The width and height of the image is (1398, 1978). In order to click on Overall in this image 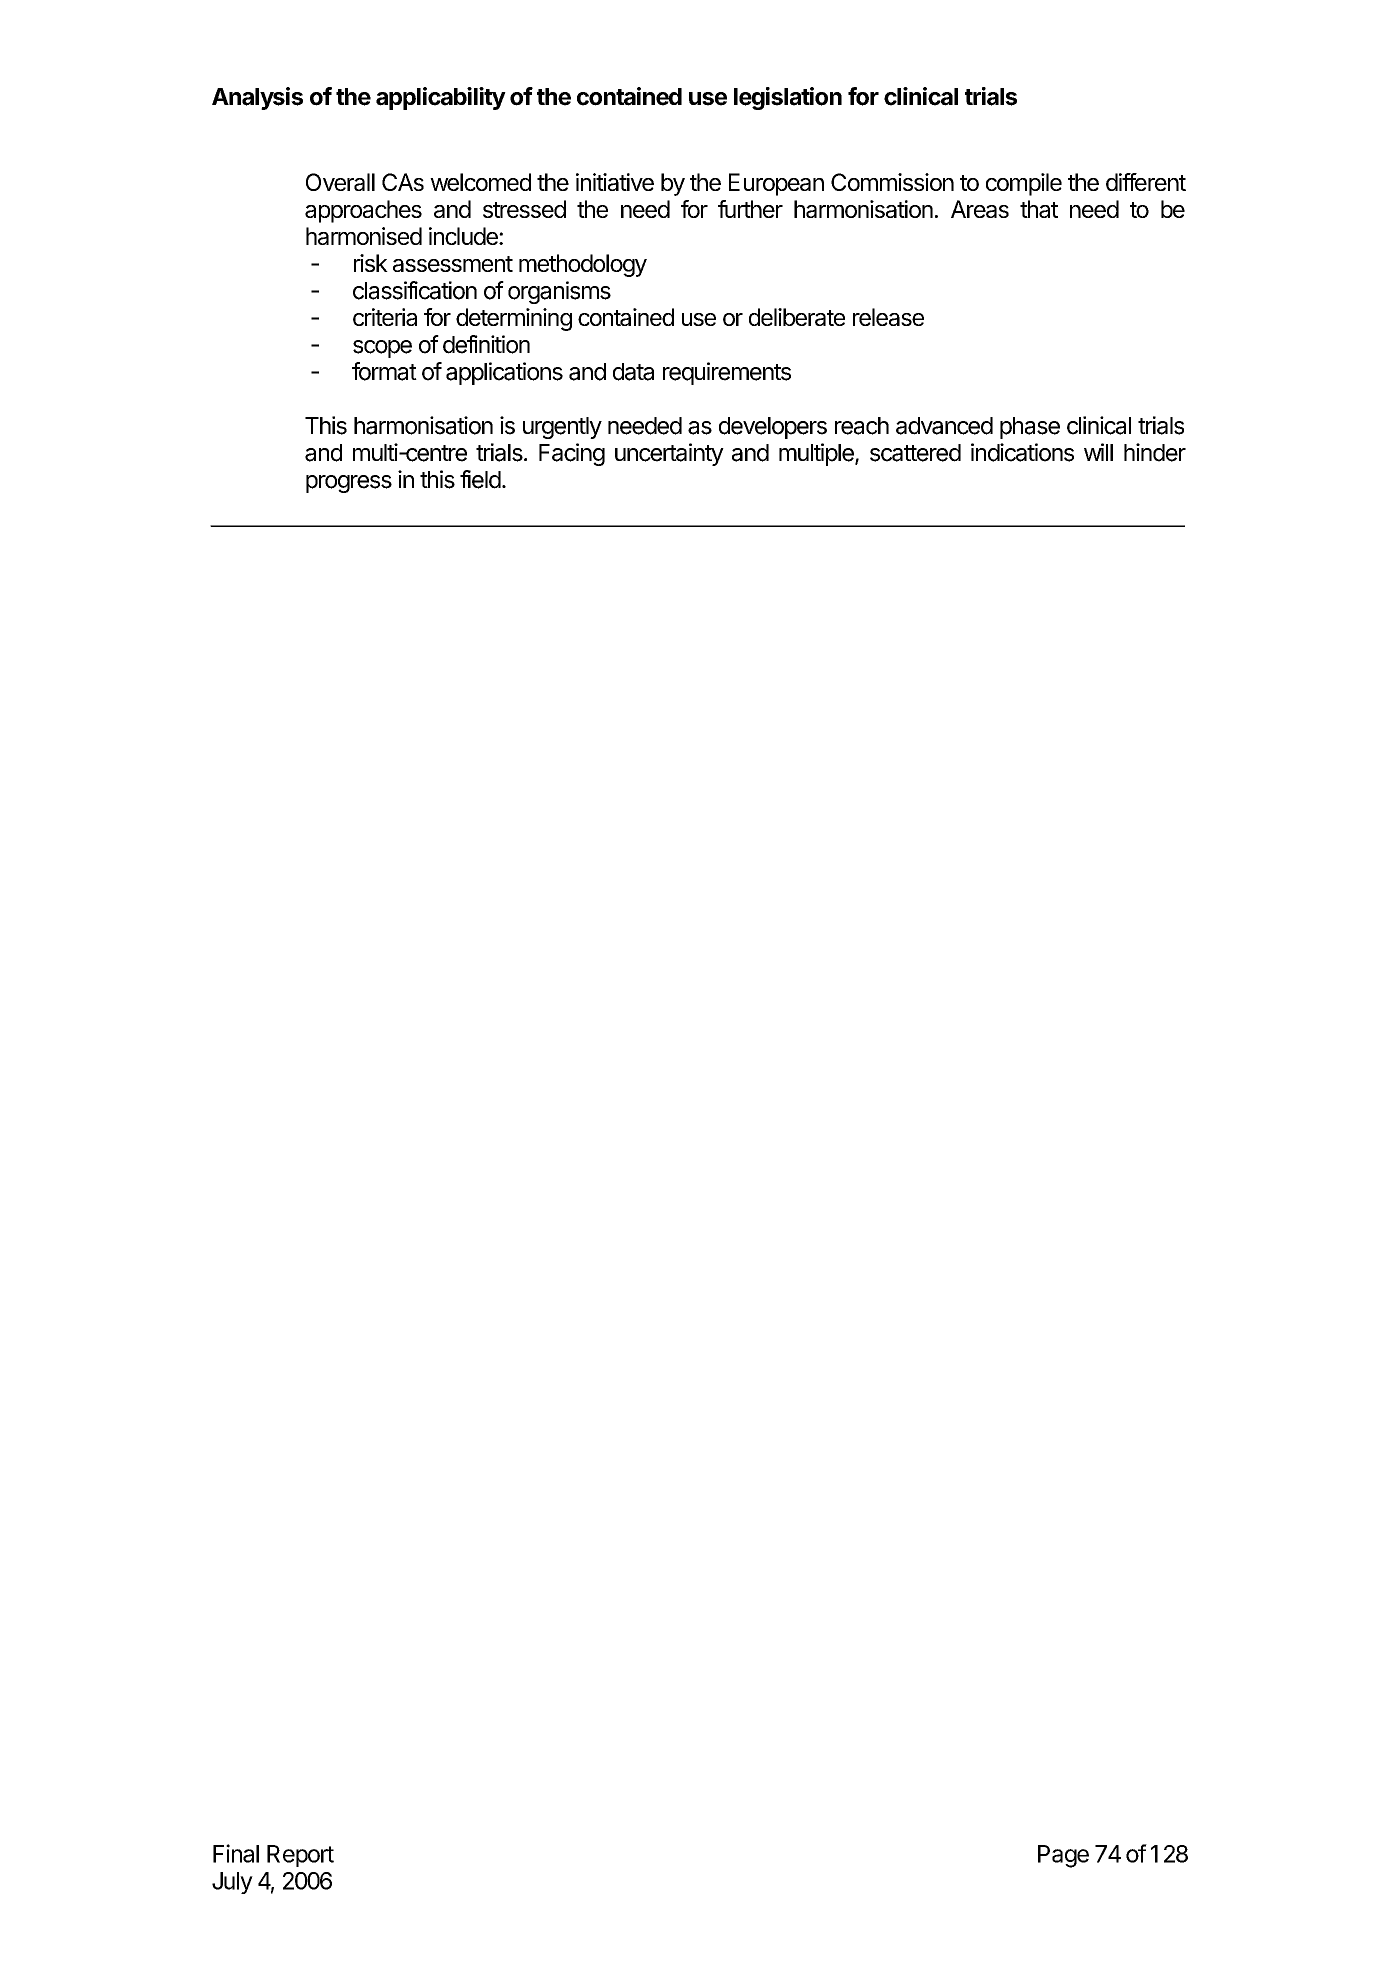, I will do `click(340, 182)`.
